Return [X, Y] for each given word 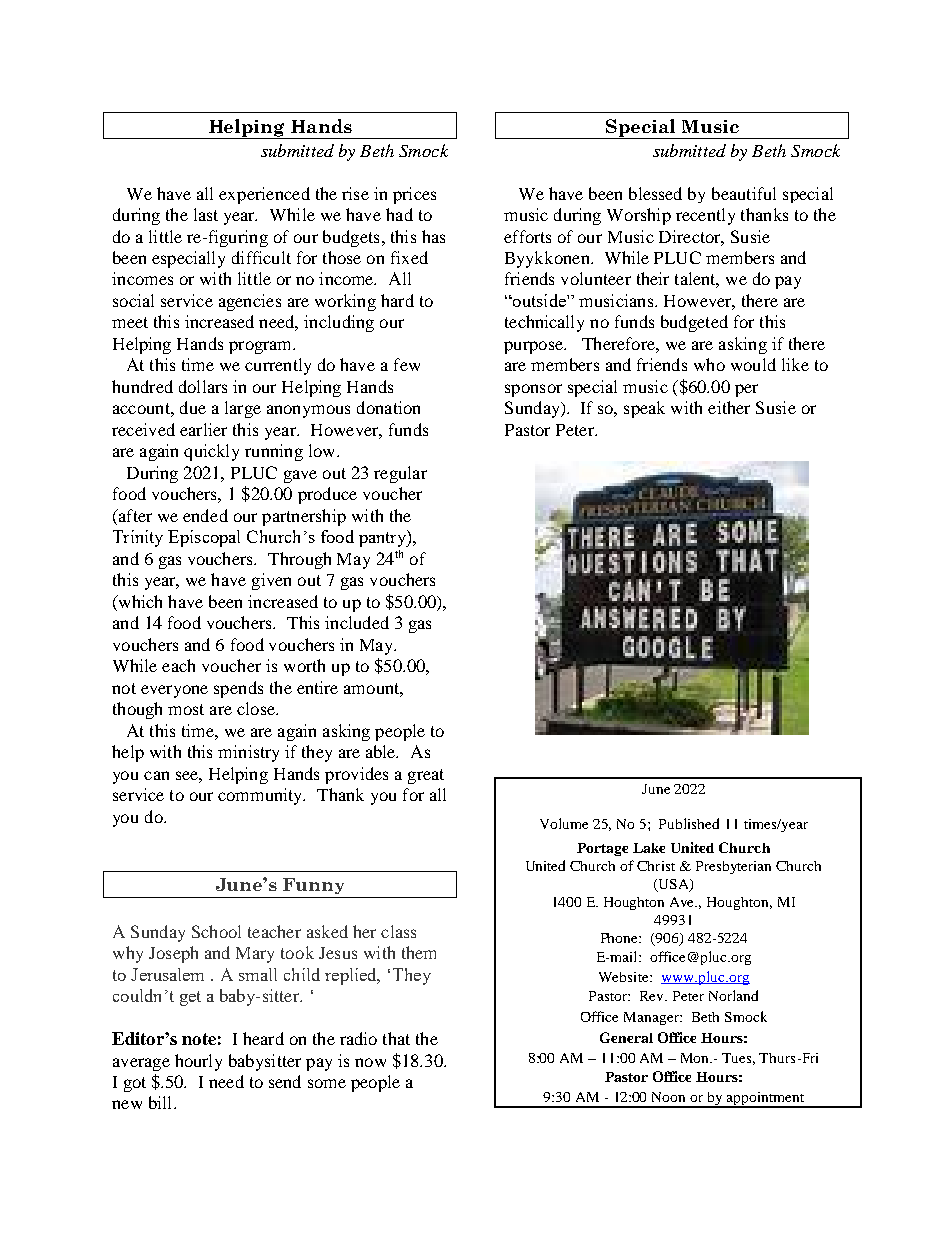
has [433, 236]
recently [705, 216]
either [729, 407]
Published [689, 823]
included [357, 622]
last [206, 214]
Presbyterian [733, 867]
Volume [564, 823]
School [216, 931]
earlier [203, 429]
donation [388, 407]
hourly [198, 1062]
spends [238, 689]
